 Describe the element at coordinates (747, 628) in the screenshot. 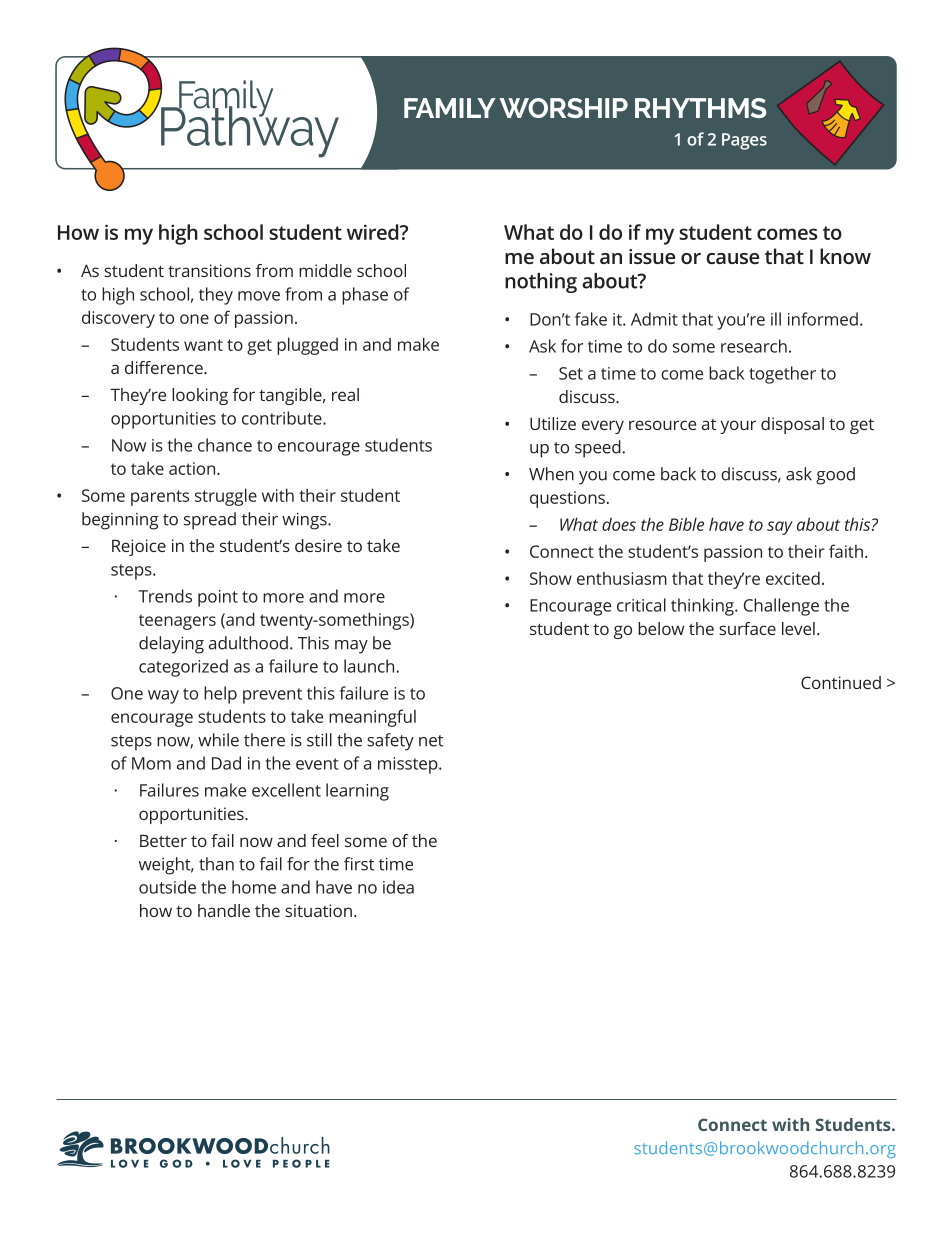

I see `surface` at that location.
